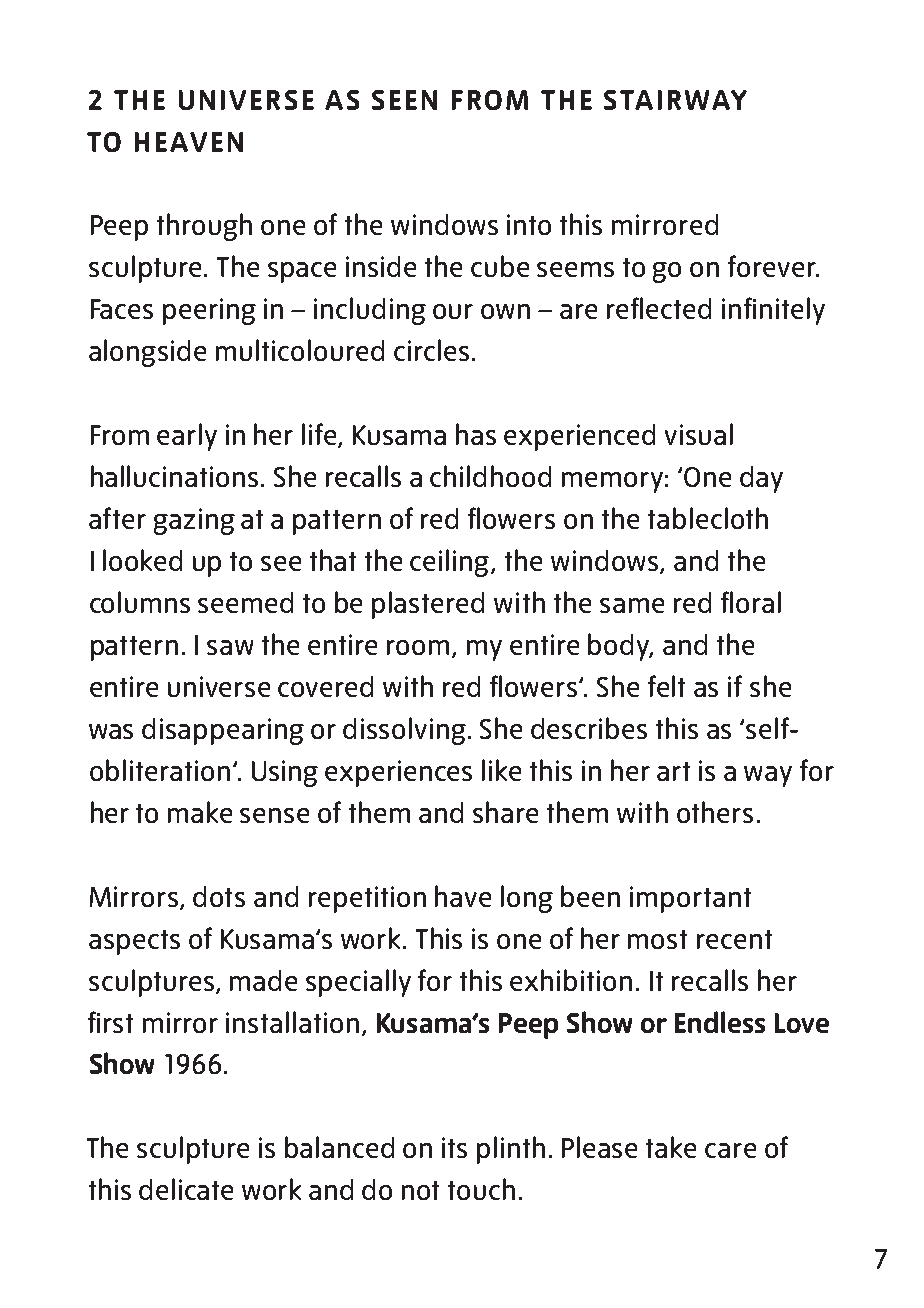 The height and width of the image is (1308, 924). What do you see at coordinates (715, 812) in the image?
I see `others` at bounding box center [715, 812].
